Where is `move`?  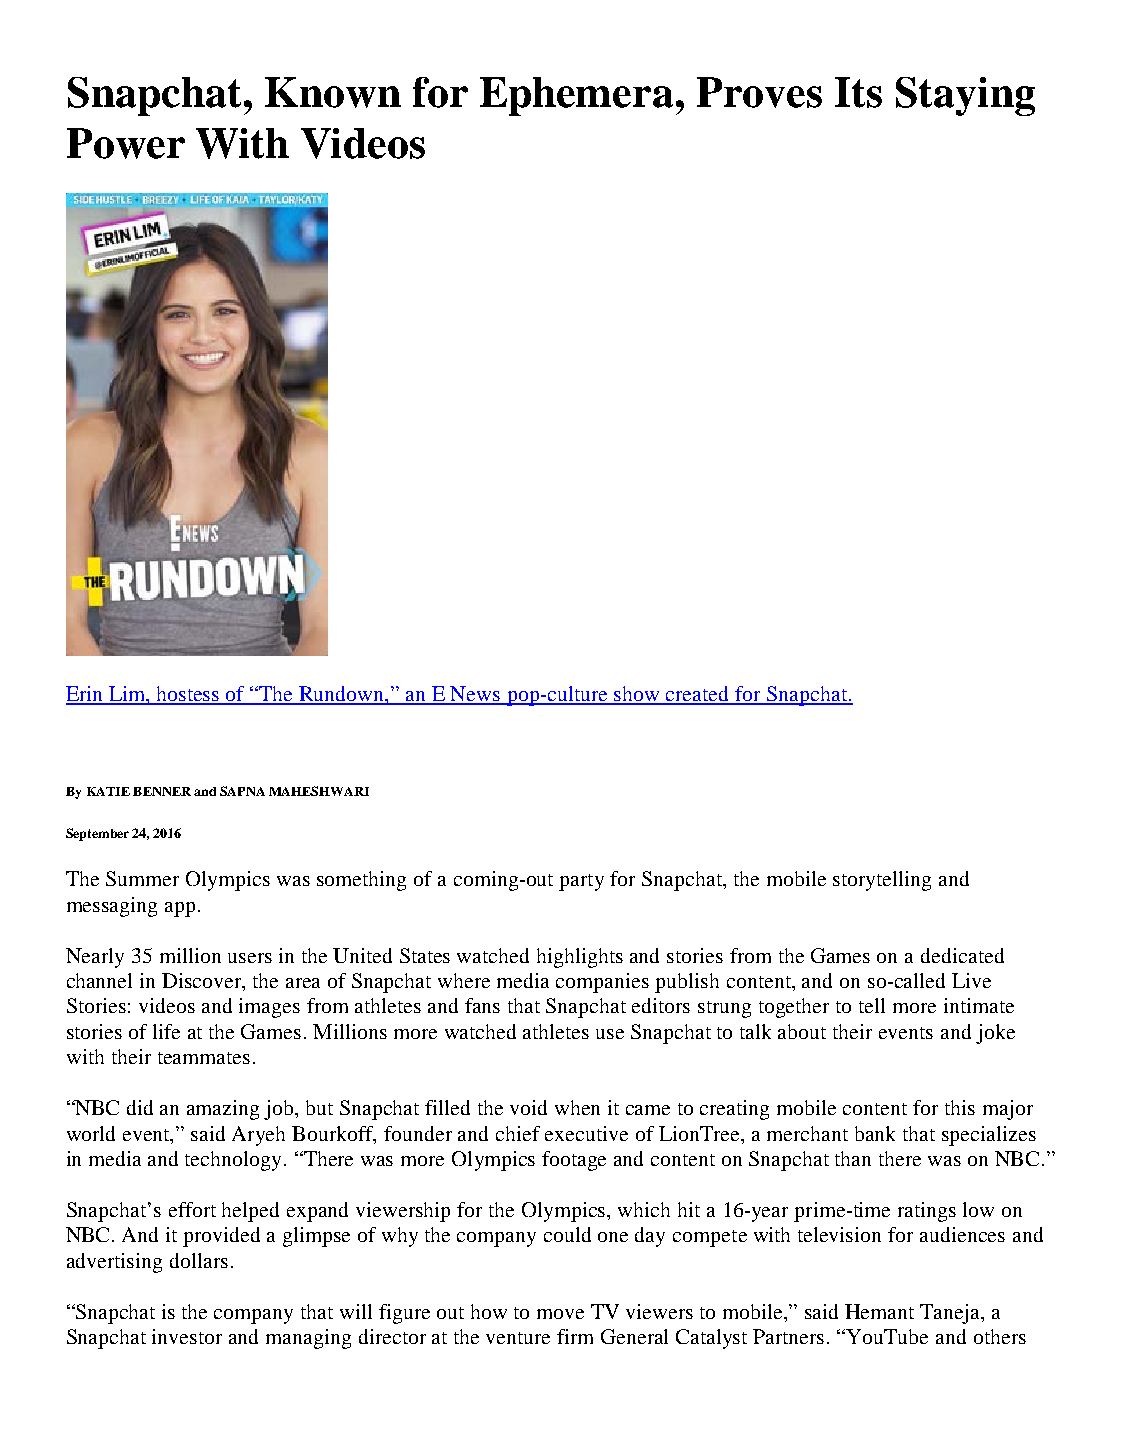
move is located at coordinates (560, 1314).
